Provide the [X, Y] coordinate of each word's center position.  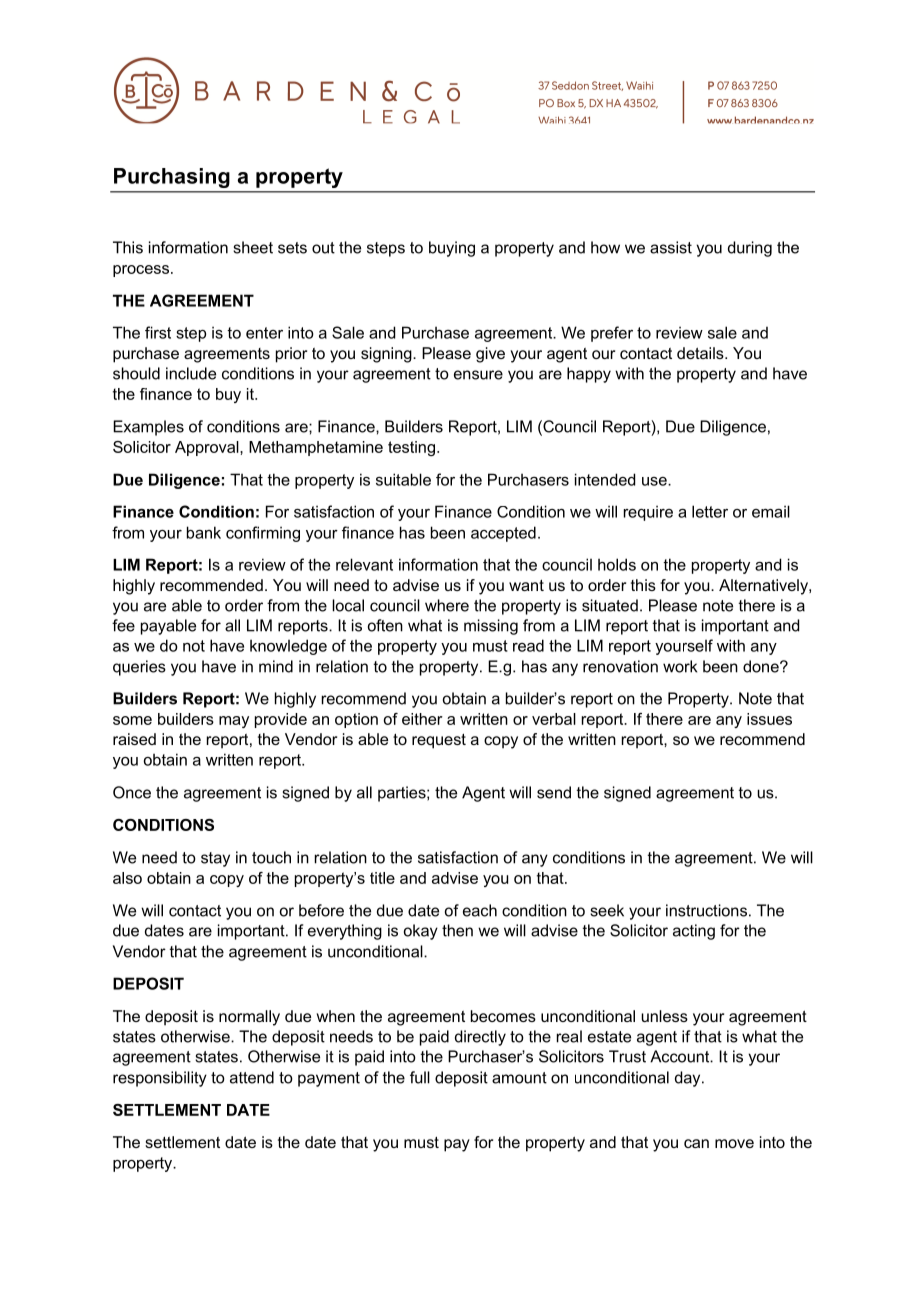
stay [215, 859]
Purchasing [172, 178]
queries [139, 668]
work [680, 666]
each [480, 910]
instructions [706, 910]
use [655, 481]
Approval [208, 448]
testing [411, 448]
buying [452, 249]
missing [491, 627]
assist [671, 247]
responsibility [160, 1079]
